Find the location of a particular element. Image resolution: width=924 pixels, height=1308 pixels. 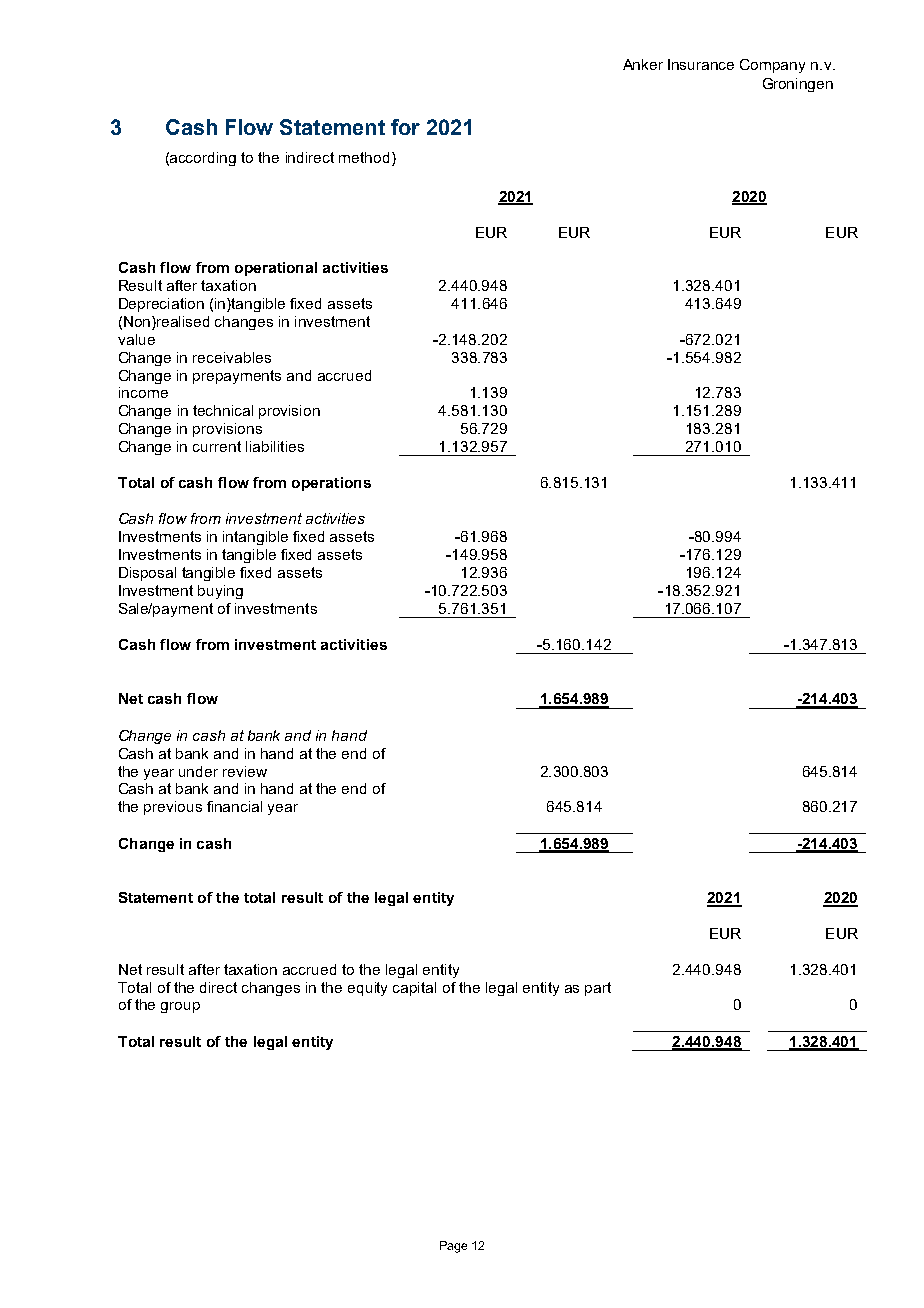

financial is located at coordinates (234, 806).
